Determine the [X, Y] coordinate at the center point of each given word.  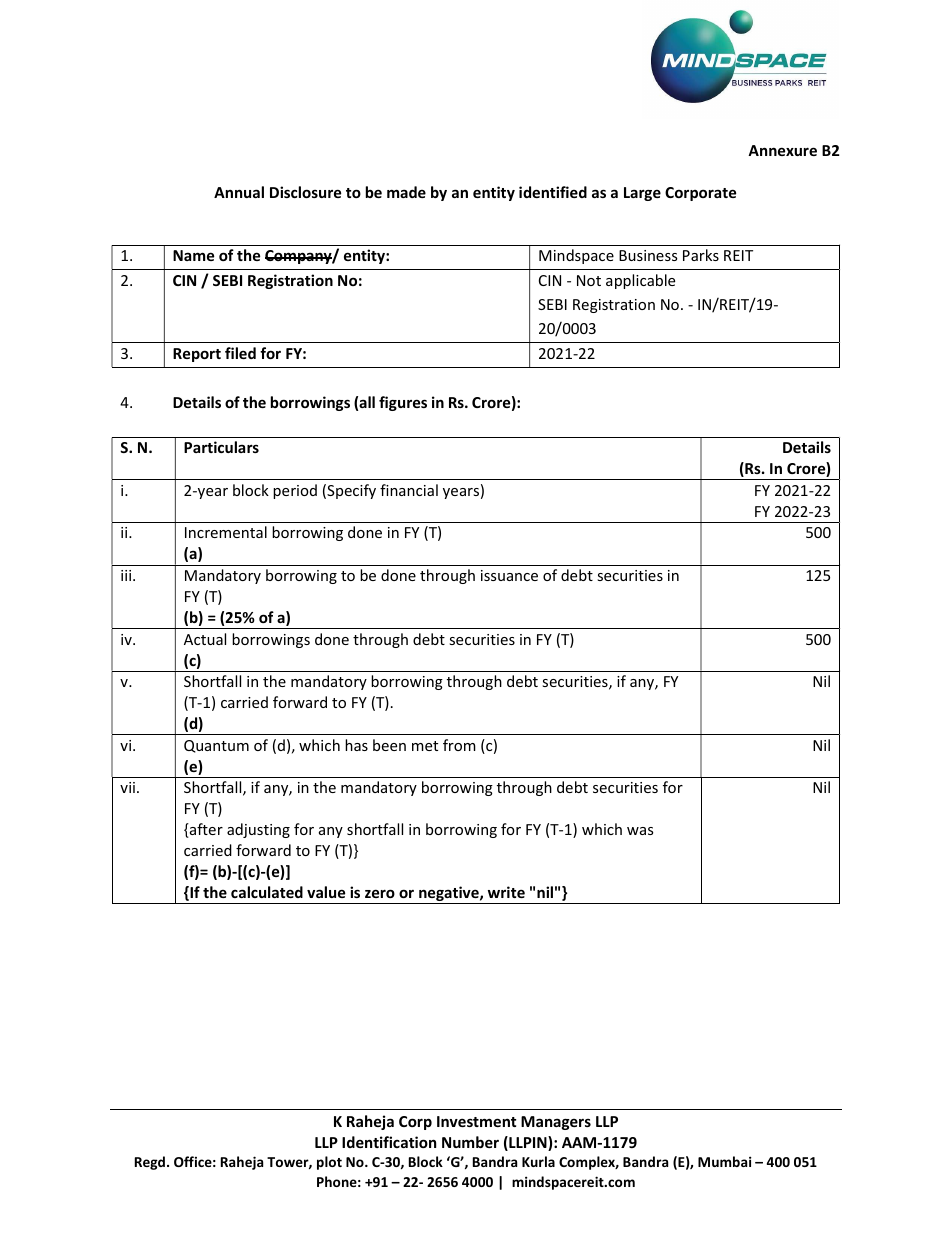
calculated [267, 892]
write [506, 892]
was [640, 831]
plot [329, 1163]
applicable [640, 281]
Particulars [221, 447]
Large [642, 194]
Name [193, 255]
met [425, 746]
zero [380, 893]
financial [409, 490]
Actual [205, 639]
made [406, 192]
